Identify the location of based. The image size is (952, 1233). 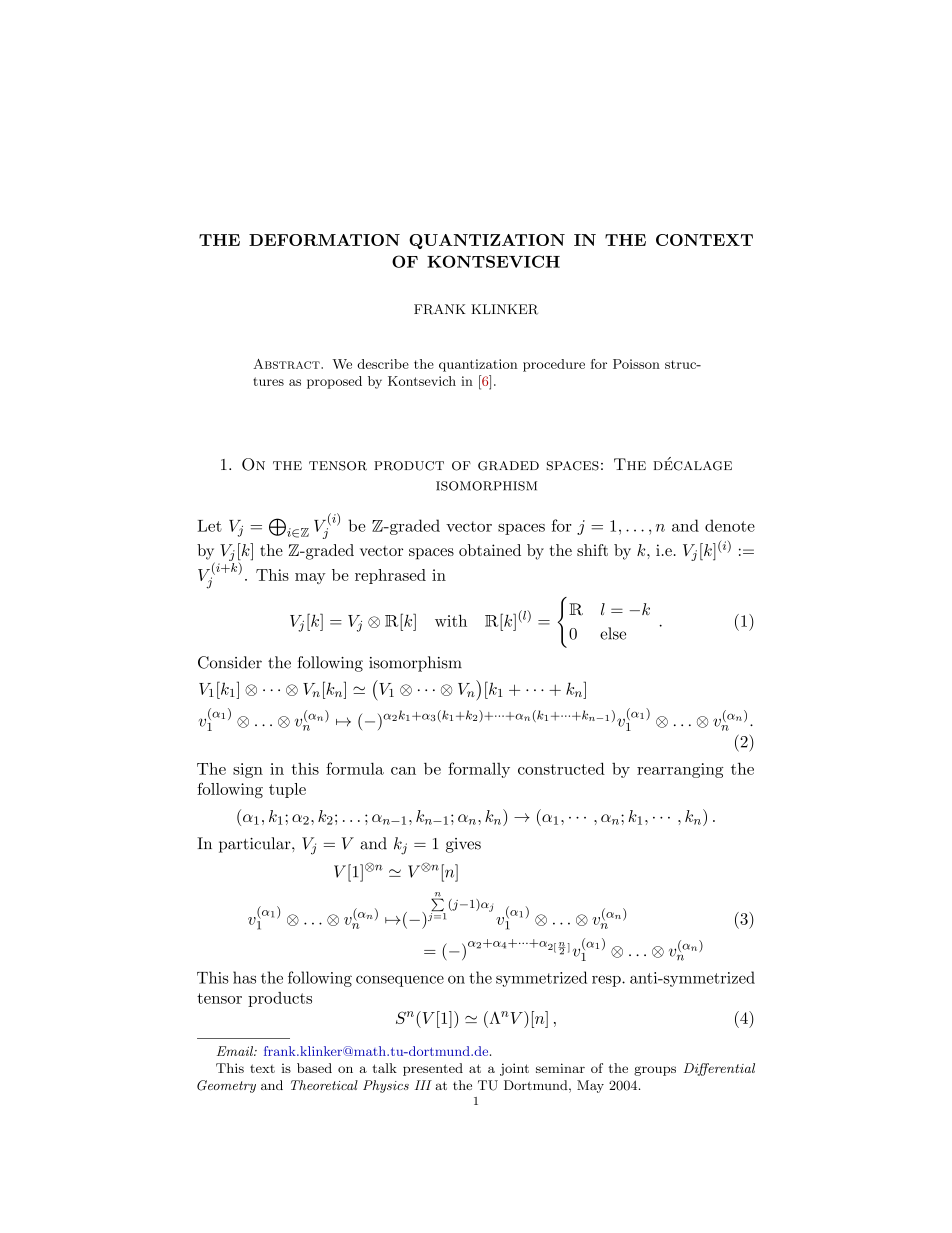
(314, 1068).
